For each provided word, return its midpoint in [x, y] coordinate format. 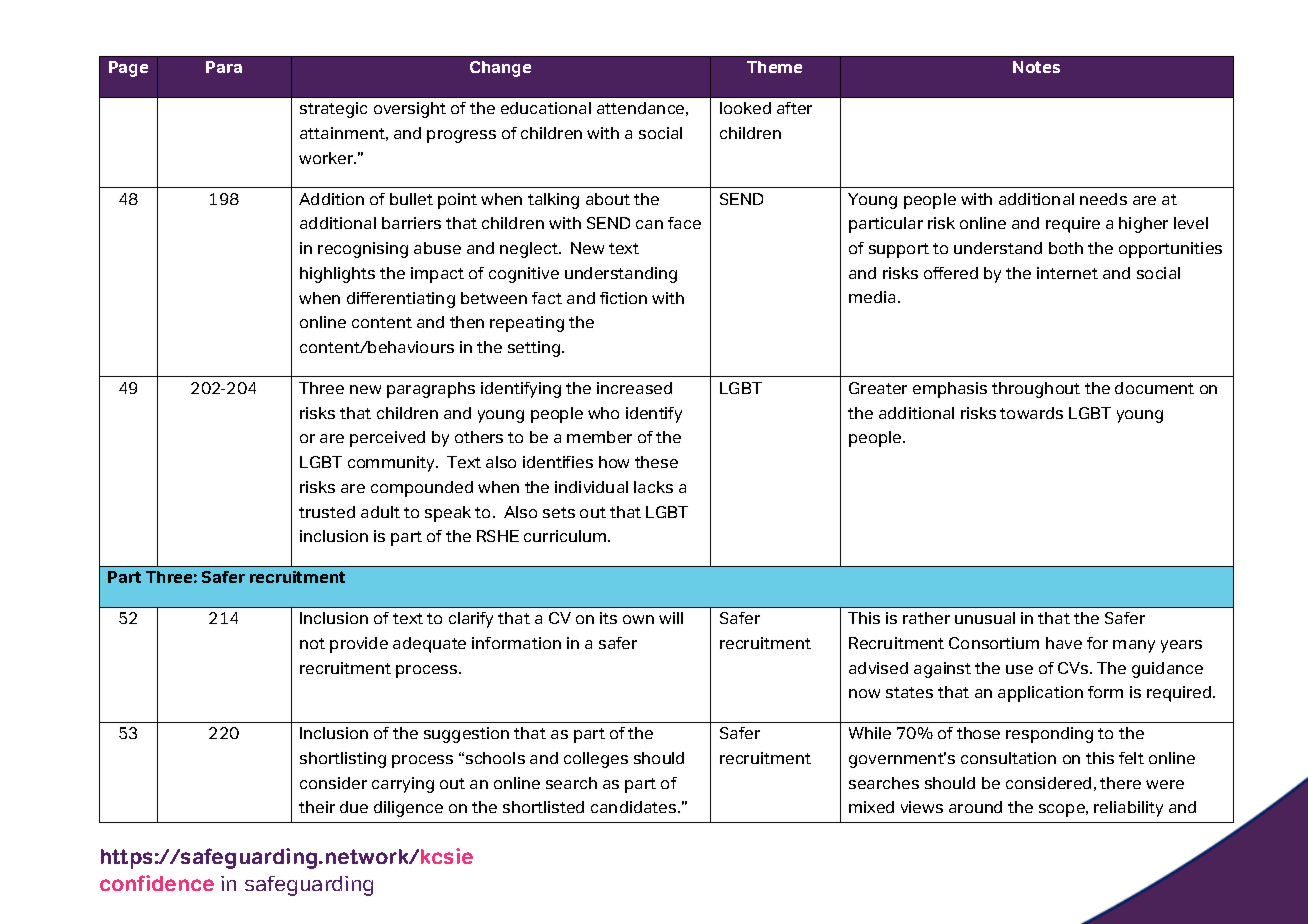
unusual [985, 618]
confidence [157, 883]
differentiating [401, 300]
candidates [635, 807]
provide [359, 645]
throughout [1036, 390]
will [671, 618]
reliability [1128, 809]
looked [745, 108]
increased [634, 388]
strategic [333, 110]
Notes [1036, 67]
